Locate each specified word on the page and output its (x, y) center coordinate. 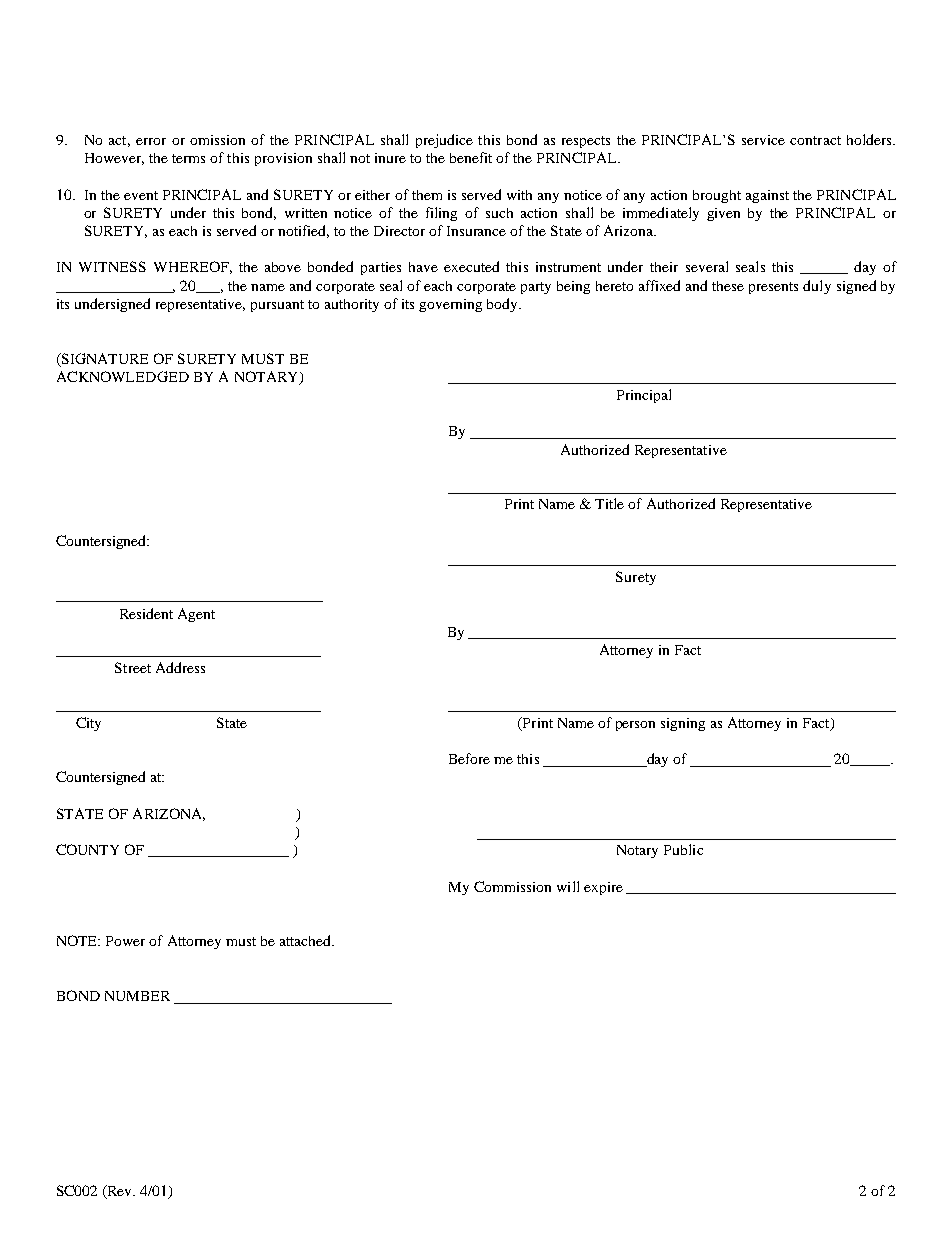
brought (717, 196)
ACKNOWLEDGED (123, 376)
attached (306, 940)
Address (180, 667)
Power (125, 941)
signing (683, 724)
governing (450, 305)
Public (683, 849)
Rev (120, 1190)
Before (469, 758)
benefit (471, 157)
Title (609, 503)
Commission (512, 886)
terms (188, 158)
